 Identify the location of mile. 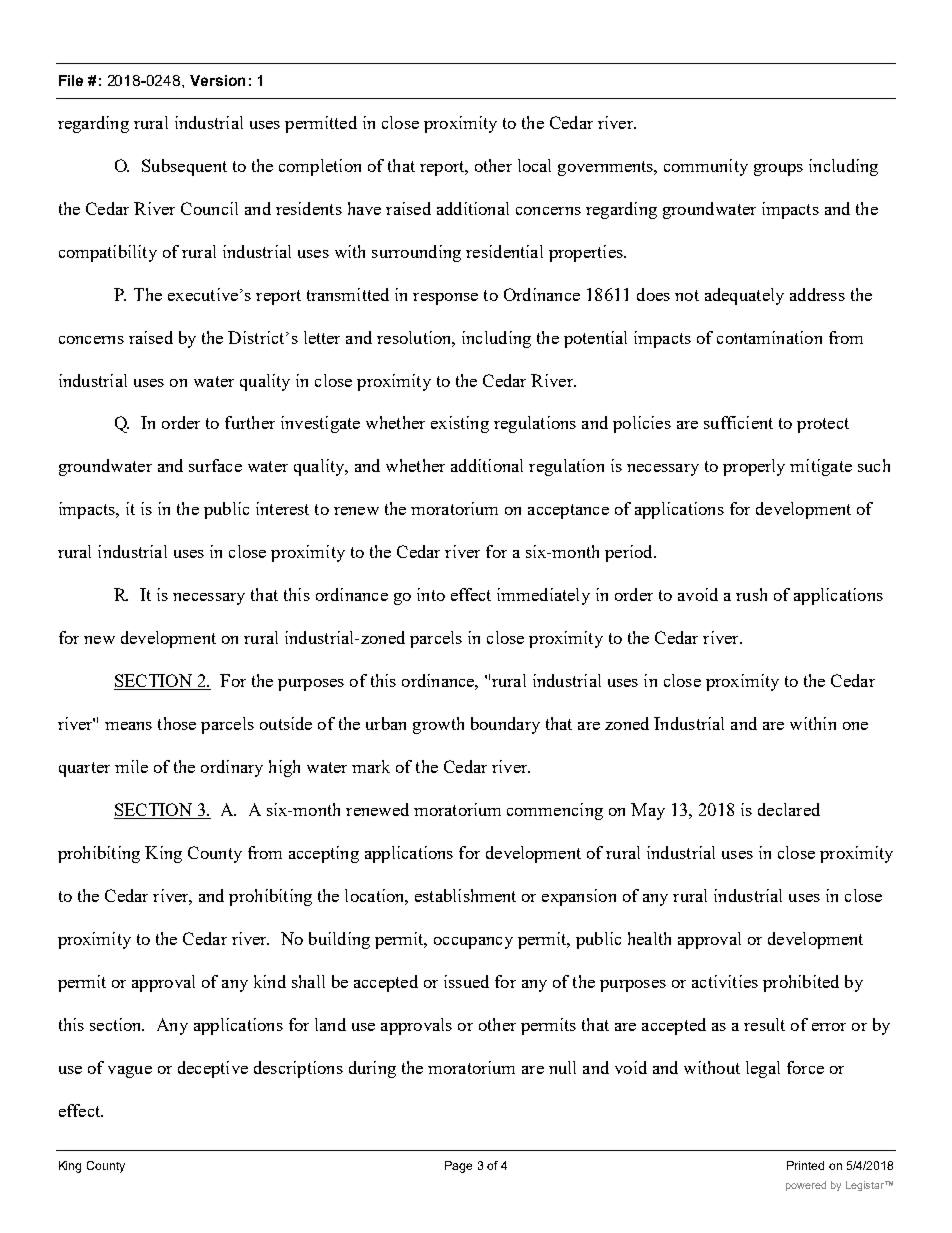
(131, 766).
